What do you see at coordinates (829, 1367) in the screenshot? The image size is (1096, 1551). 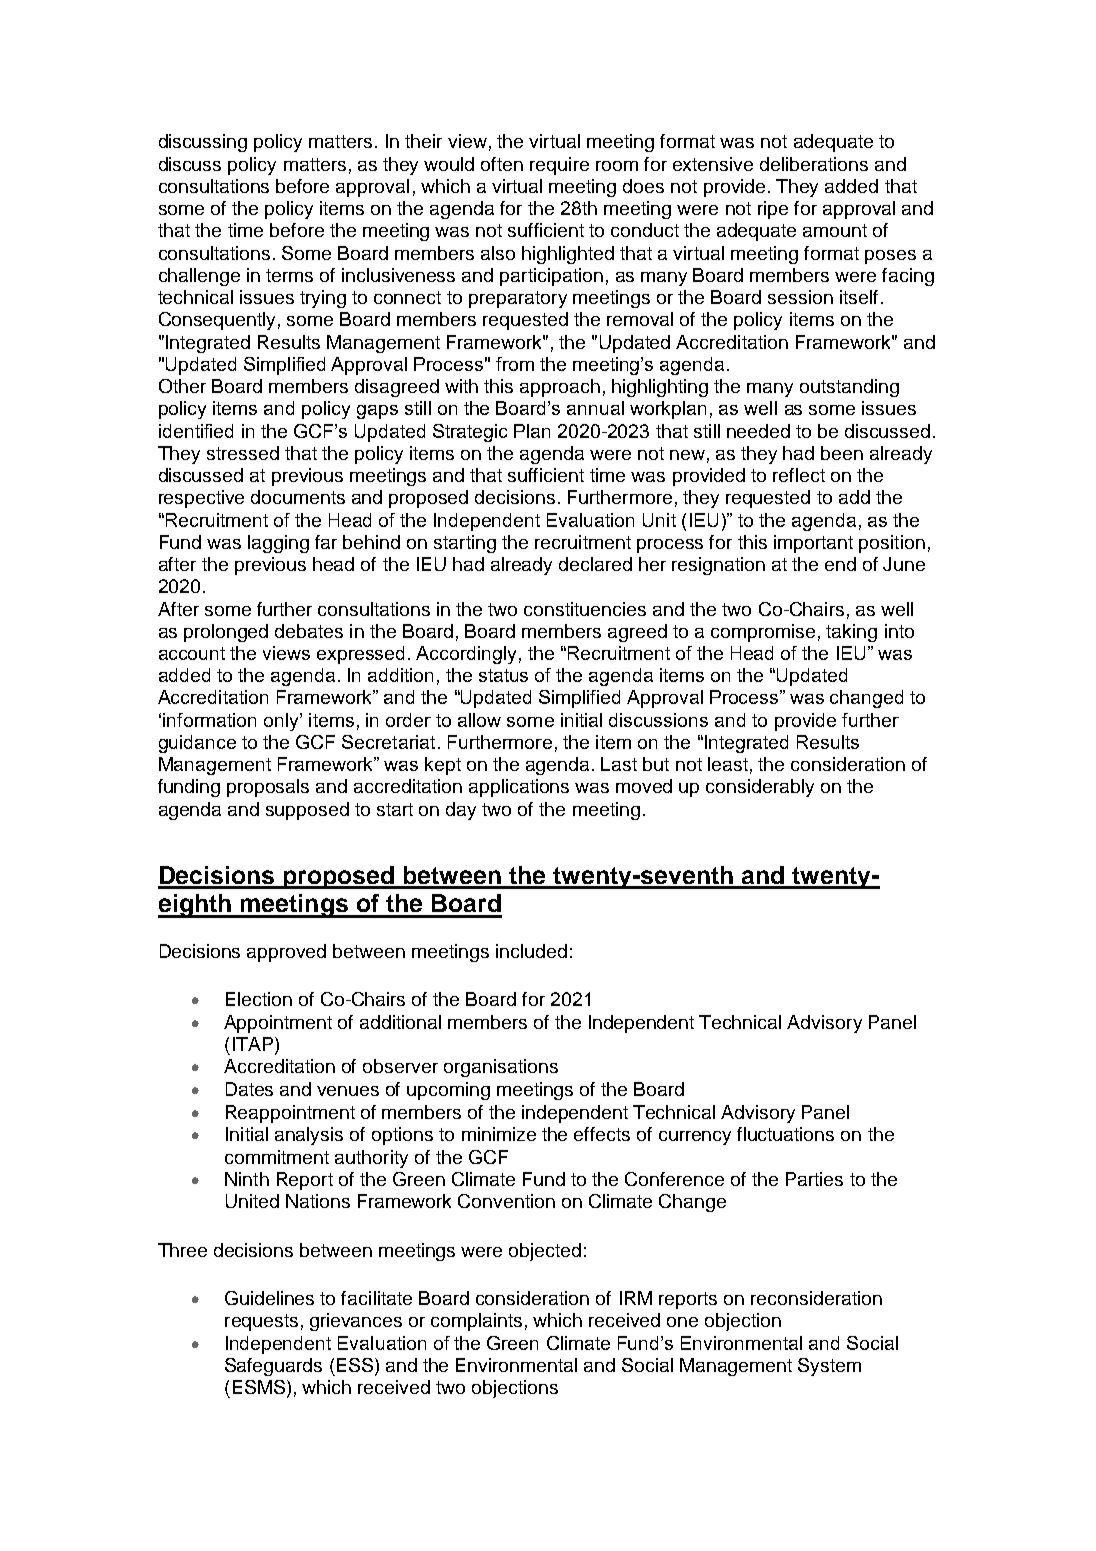 I see `System` at bounding box center [829, 1367].
